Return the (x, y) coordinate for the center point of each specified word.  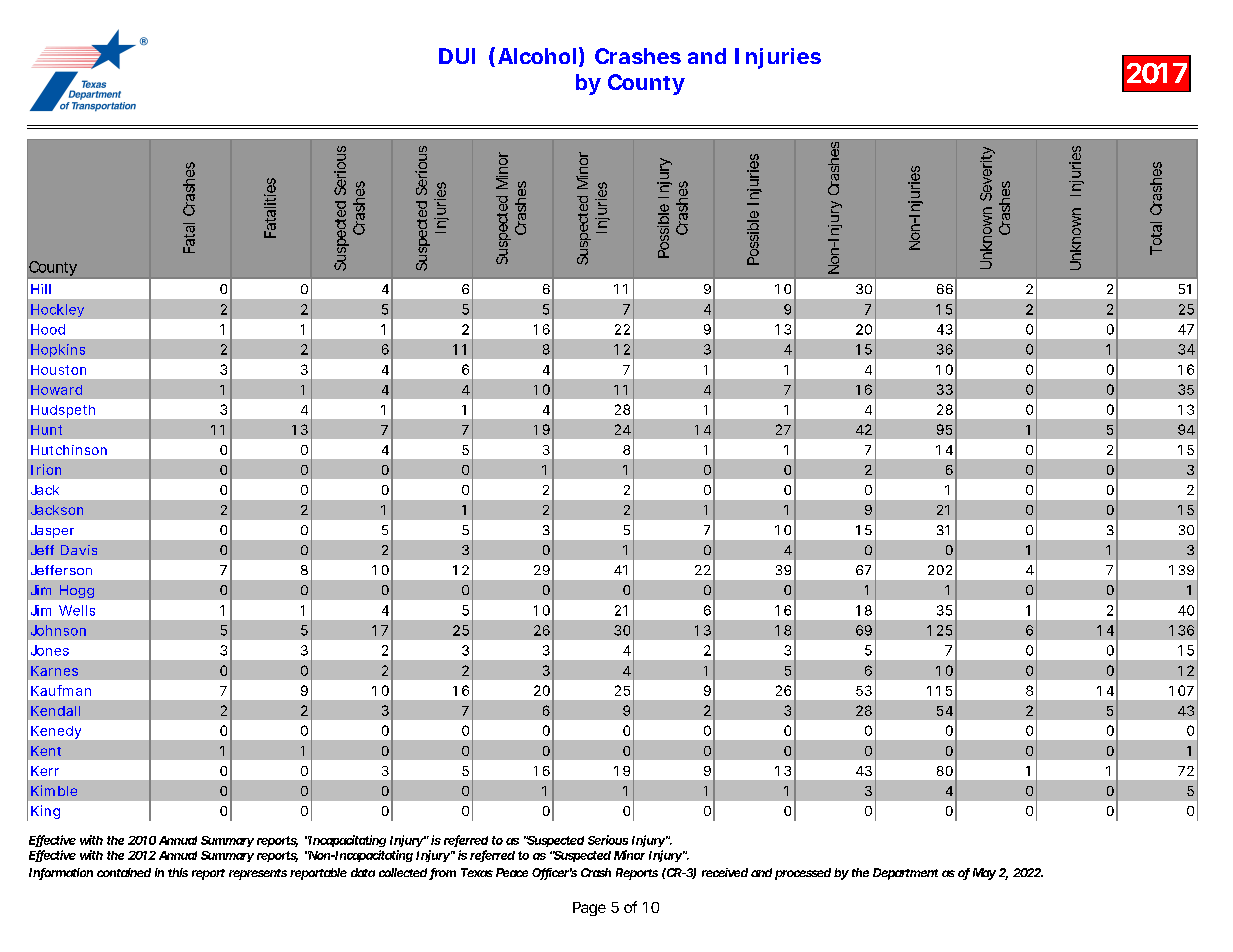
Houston (58, 370)
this (178, 872)
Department (905, 874)
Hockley (57, 310)
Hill (41, 289)
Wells (77, 610)
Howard (56, 390)
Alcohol (537, 56)
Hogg (77, 591)
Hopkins (58, 350)
